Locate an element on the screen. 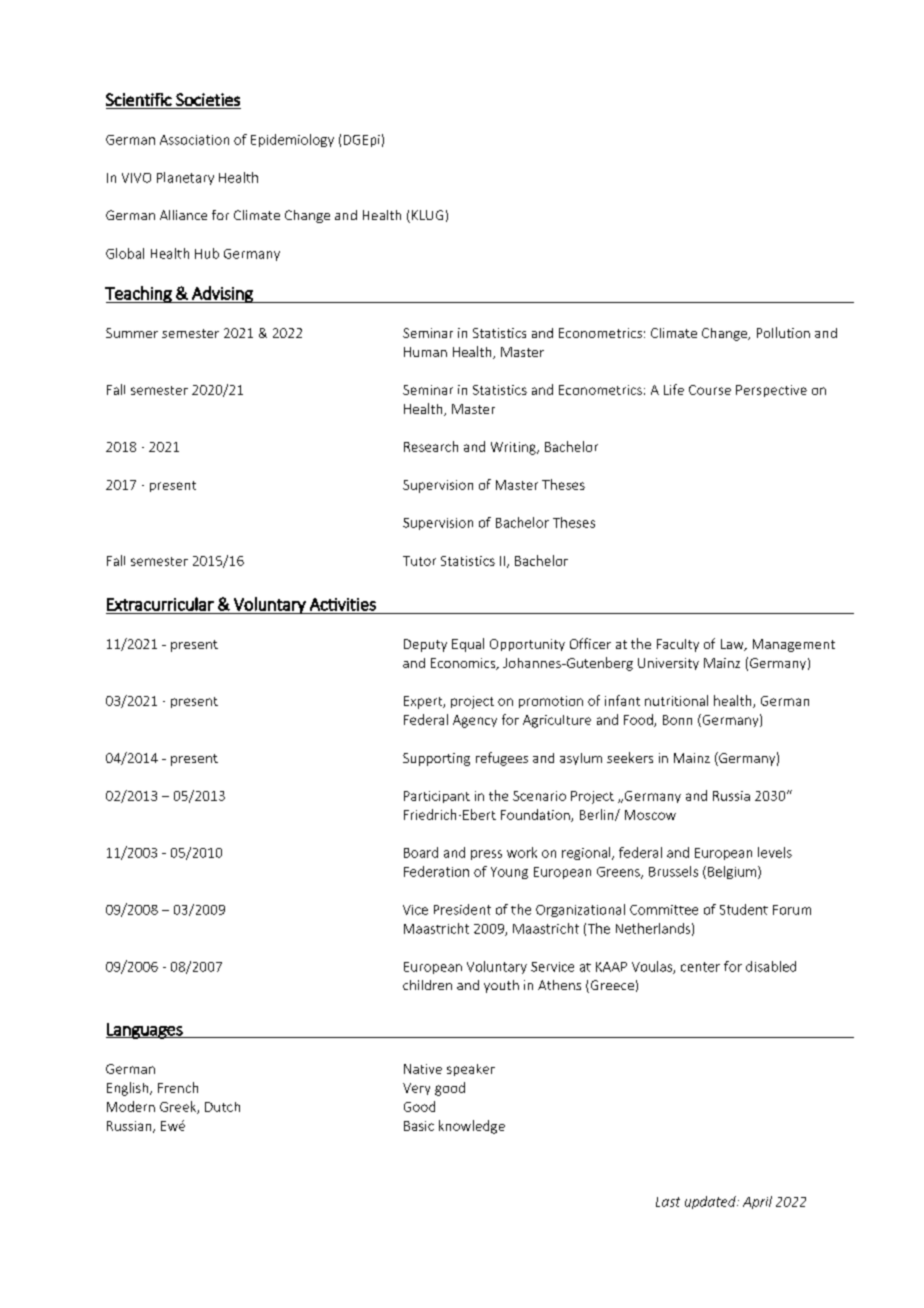  Participant is located at coordinates (437, 797).
